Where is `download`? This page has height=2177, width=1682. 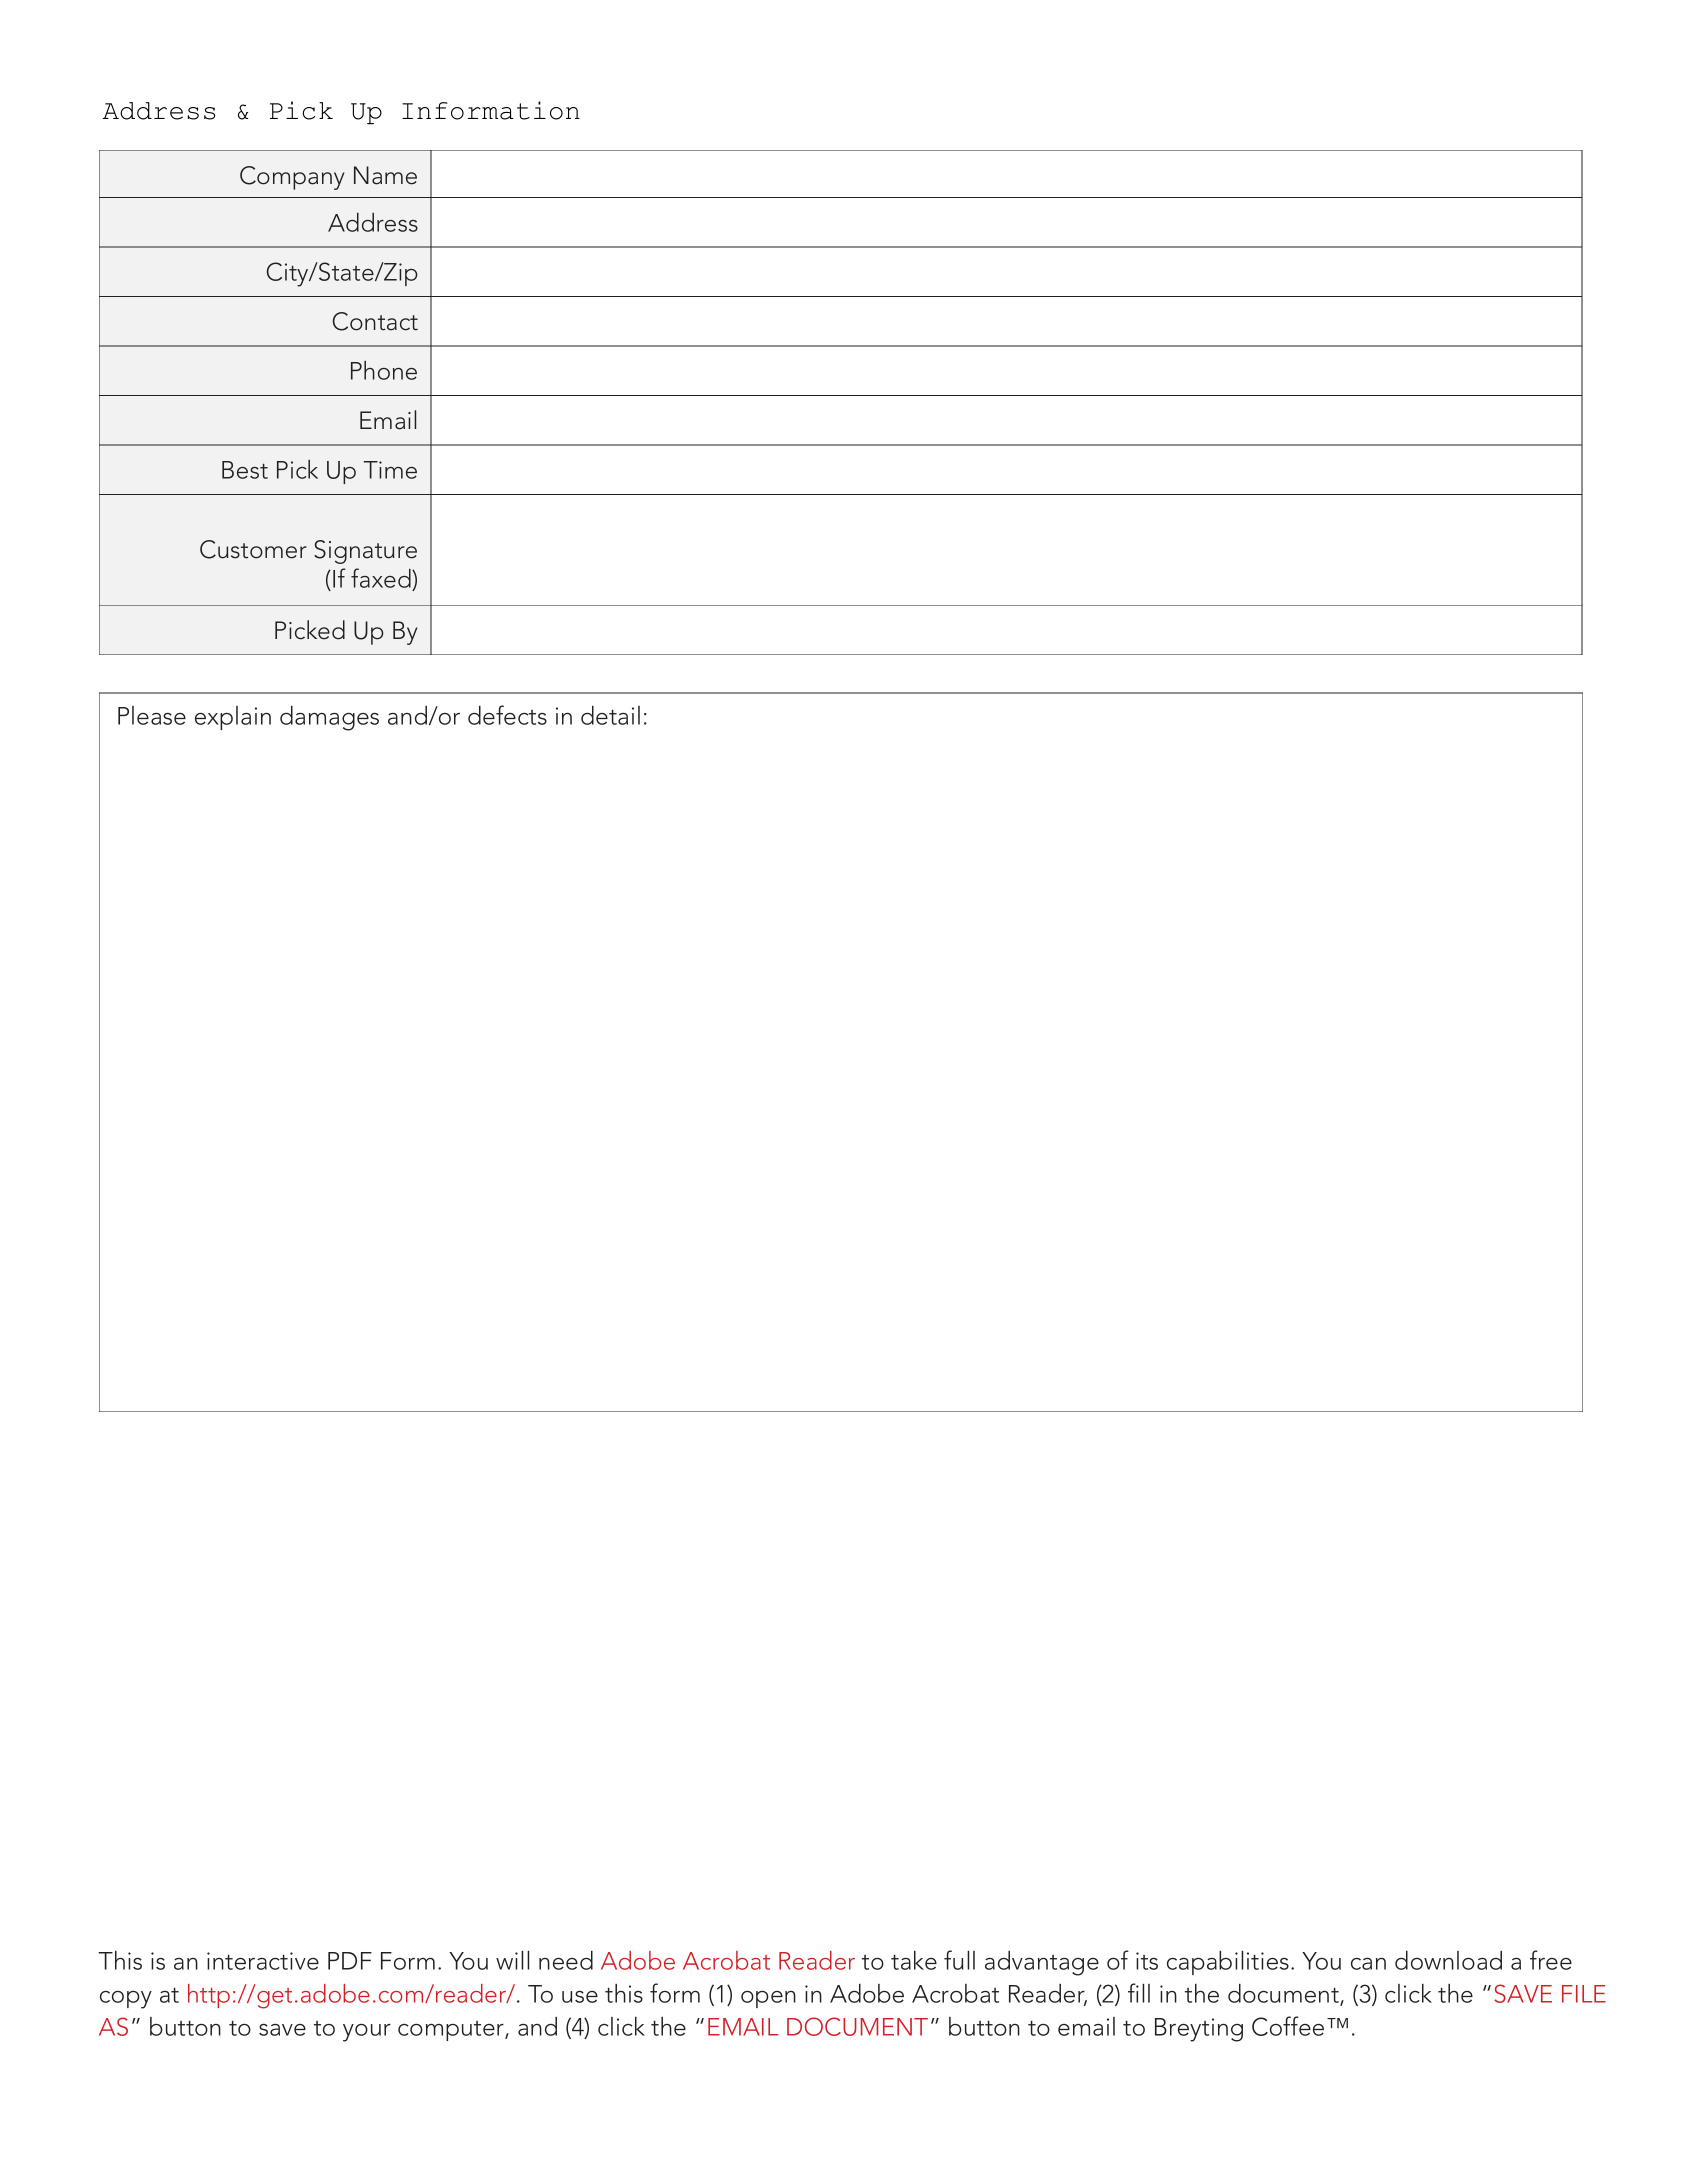
download is located at coordinates (1448, 1960).
